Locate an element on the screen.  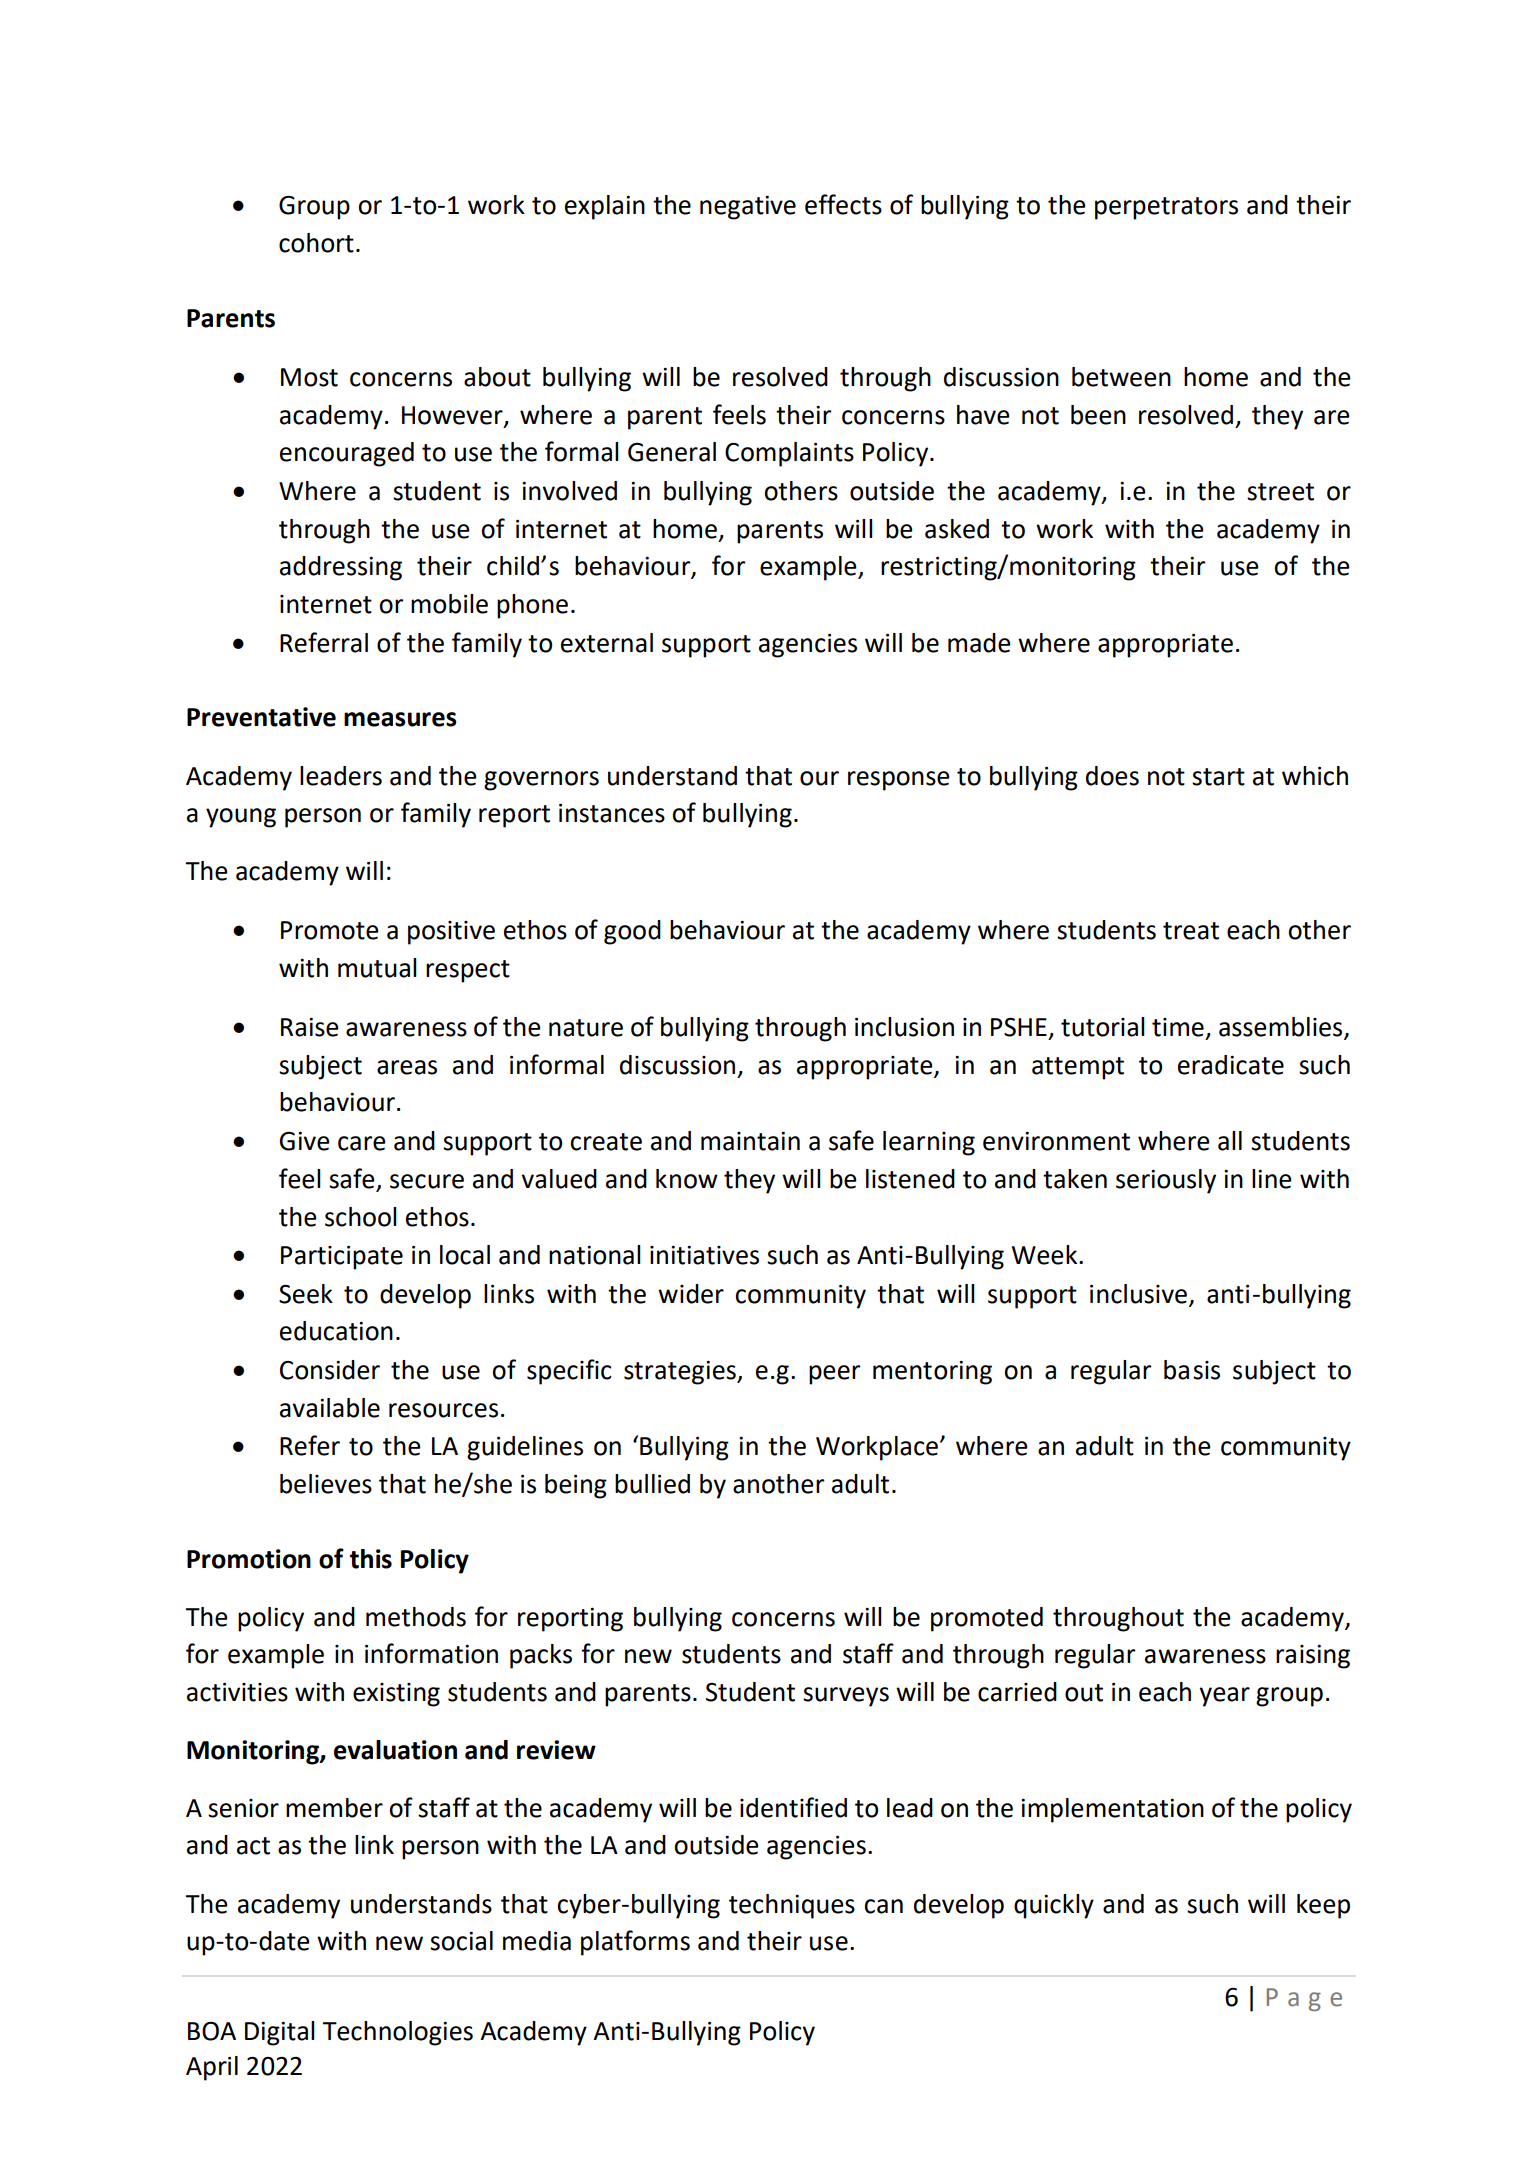
keep is located at coordinates (1323, 1906).
